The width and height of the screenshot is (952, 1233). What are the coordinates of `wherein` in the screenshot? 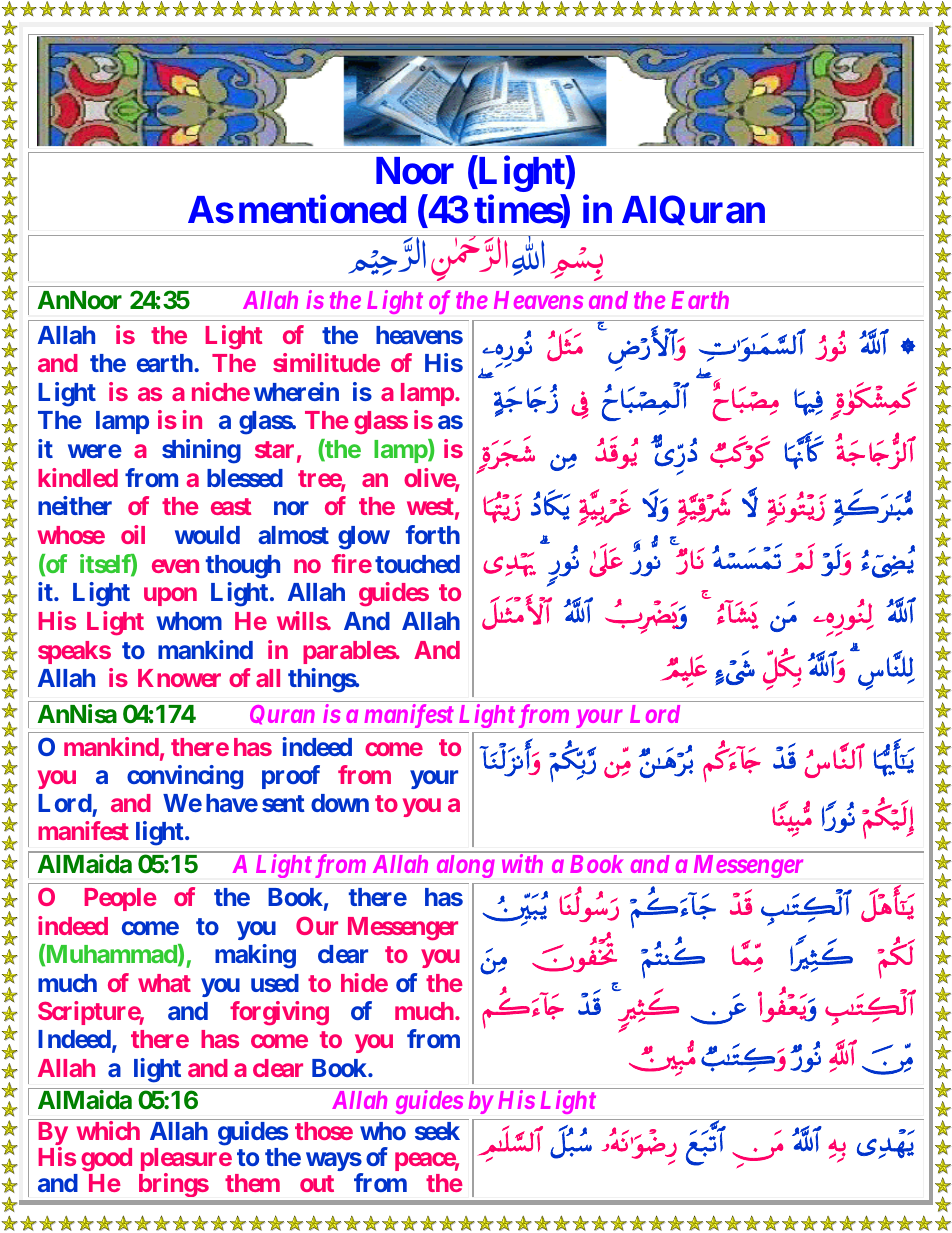 It's located at (296, 391).
